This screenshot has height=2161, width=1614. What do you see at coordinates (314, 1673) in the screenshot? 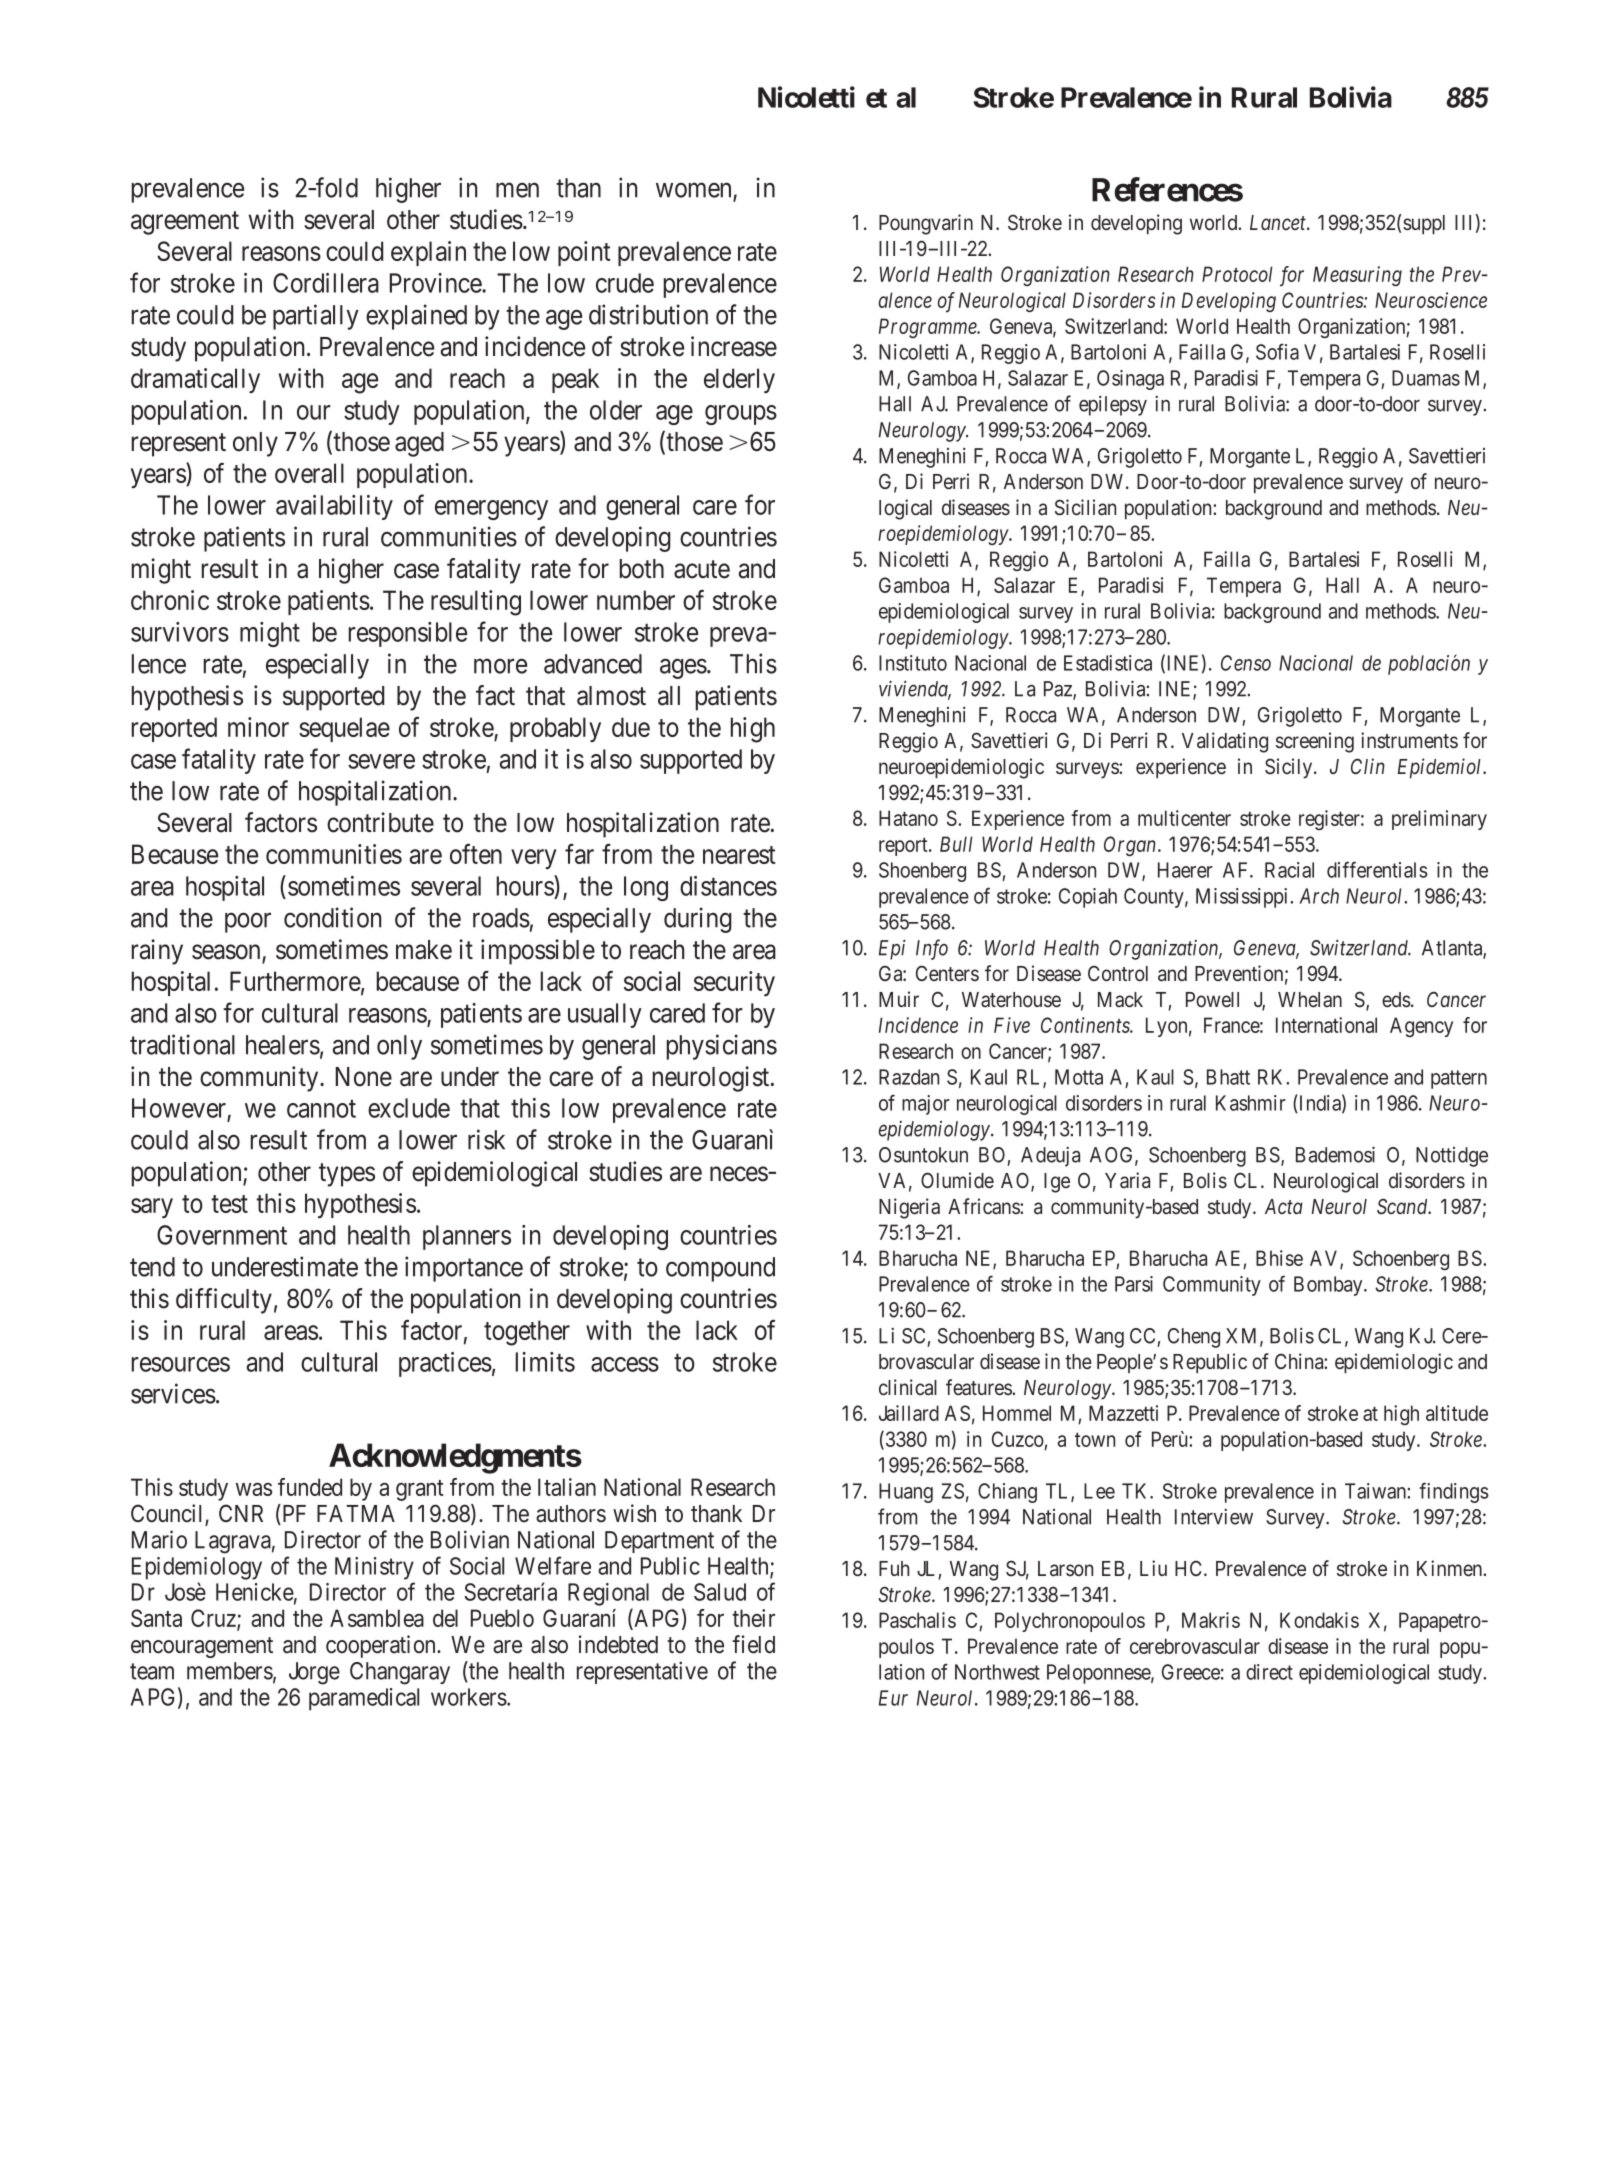
I see `Jorge` at bounding box center [314, 1673].
